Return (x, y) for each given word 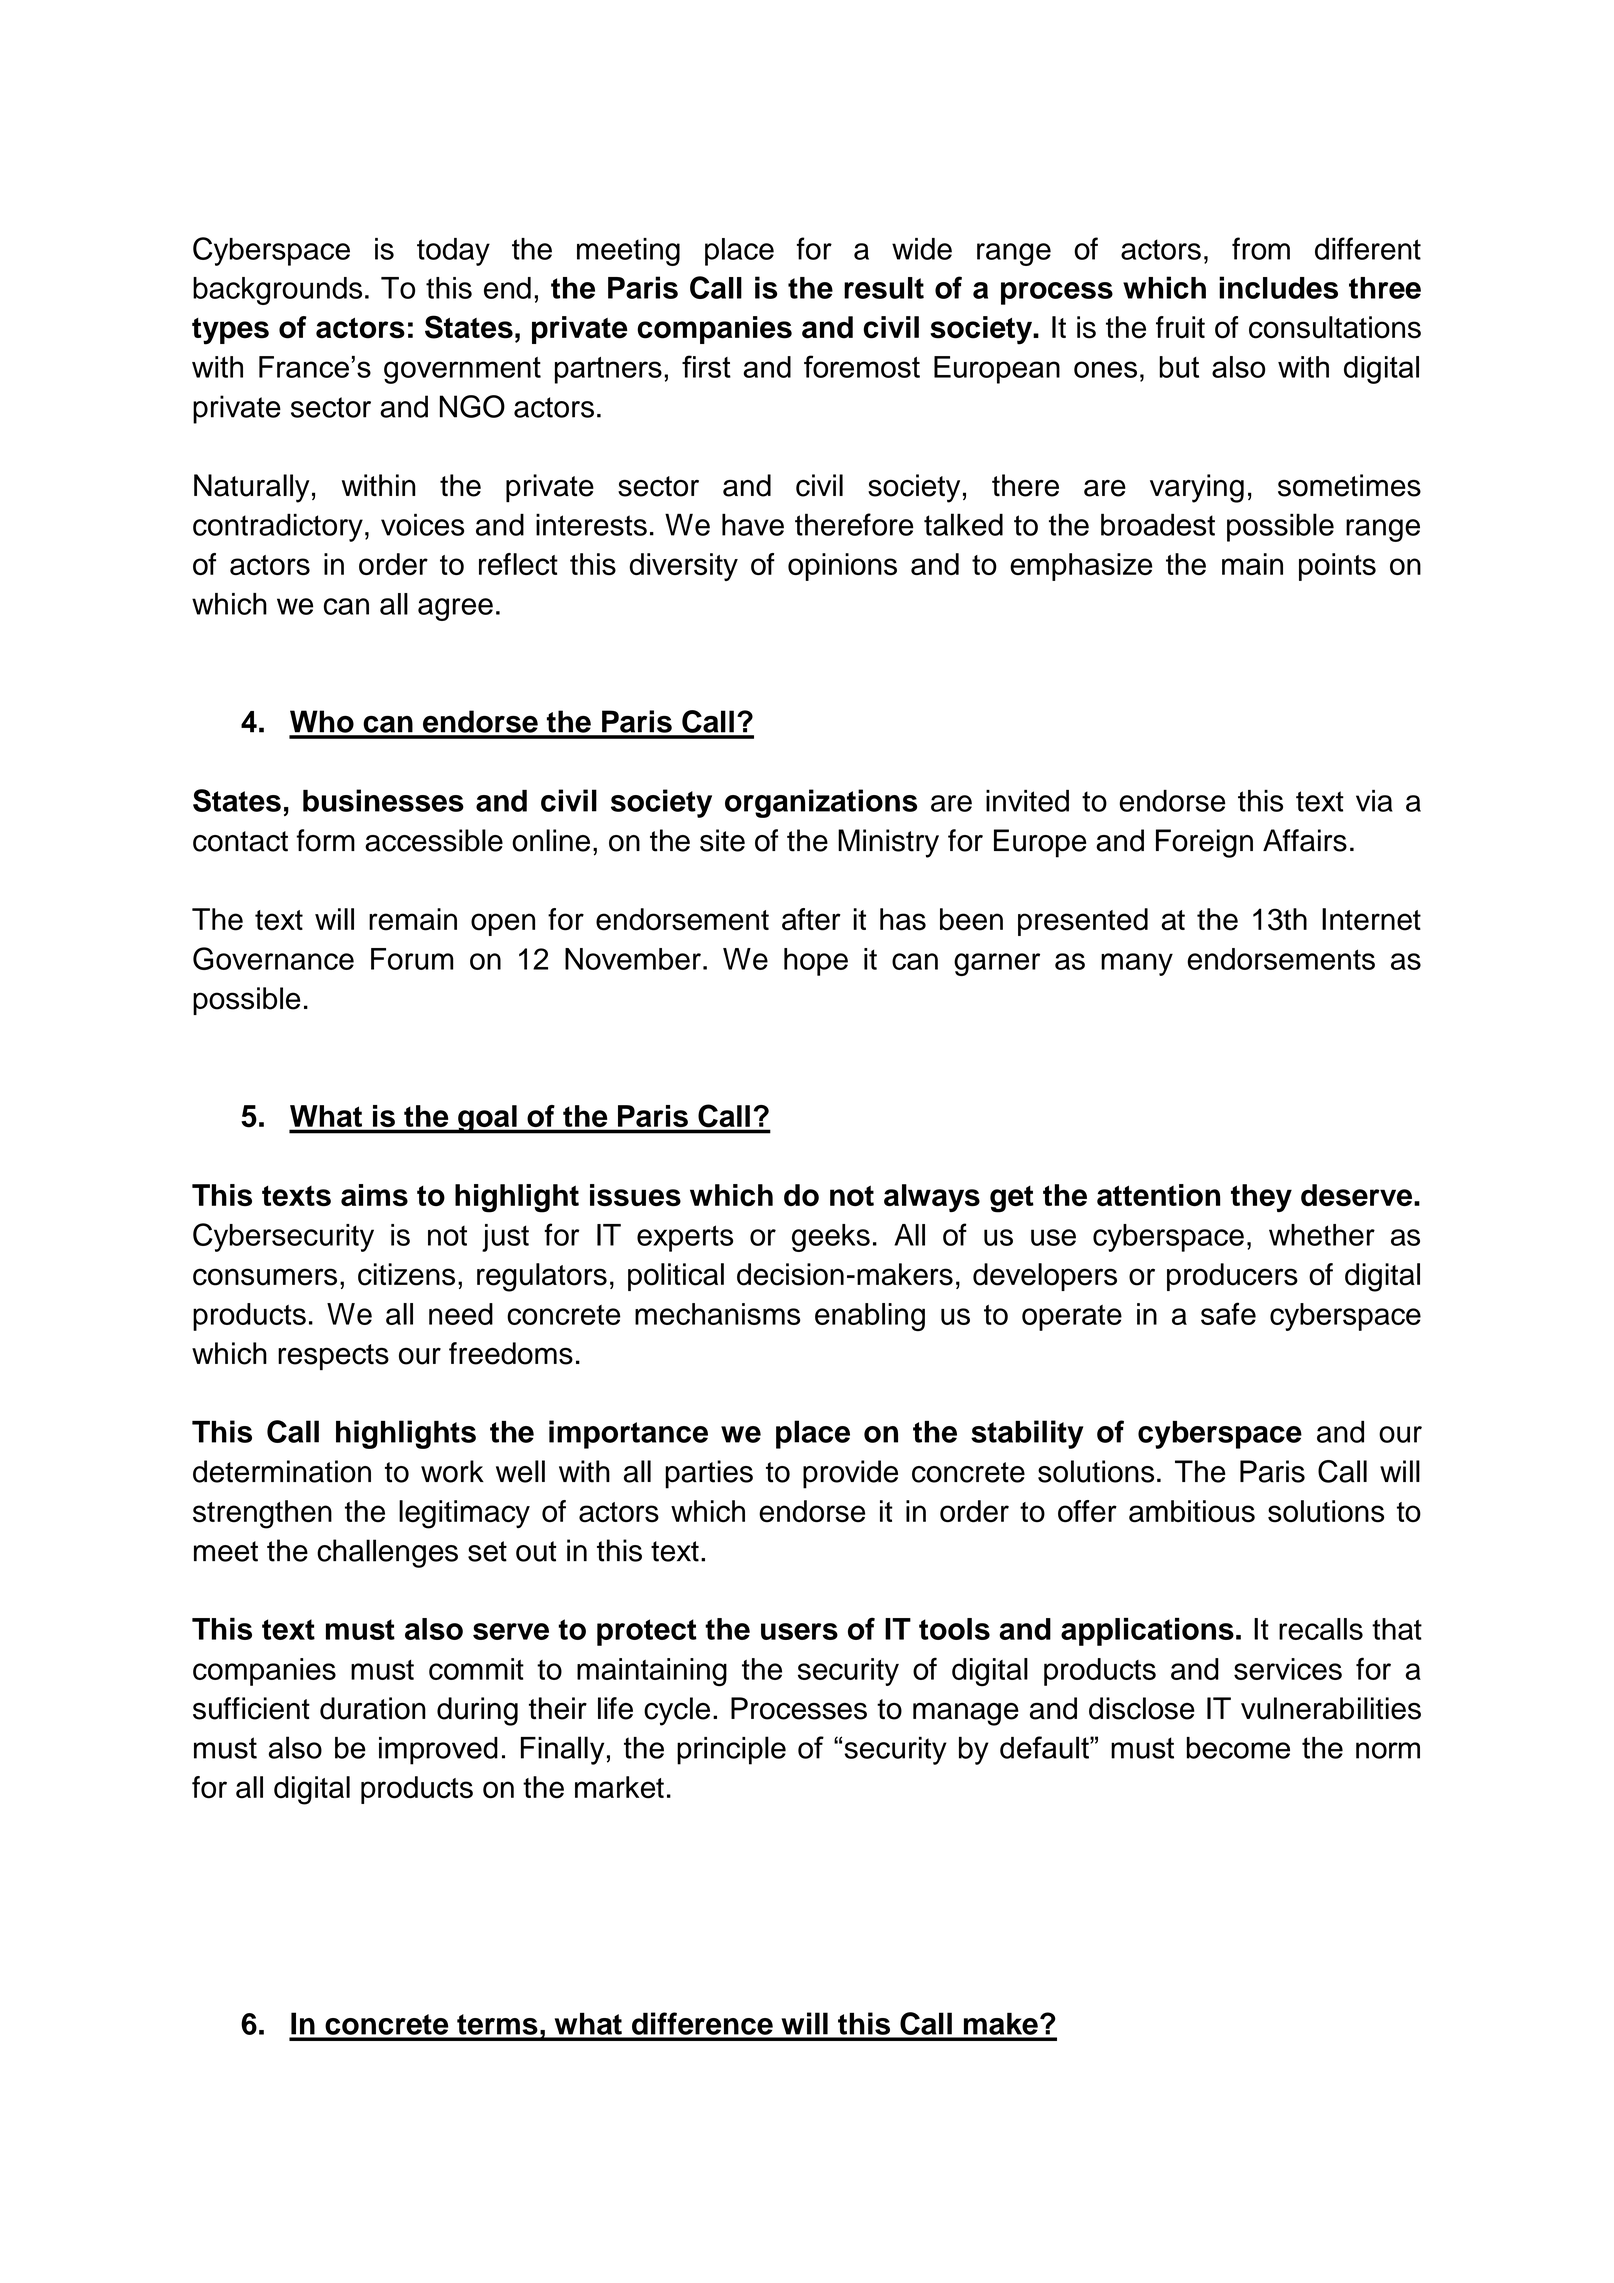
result (884, 288)
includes (1278, 287)
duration (373, 1708)
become (1238, 1748)
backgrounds (277, 291)
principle (731, 1750)
